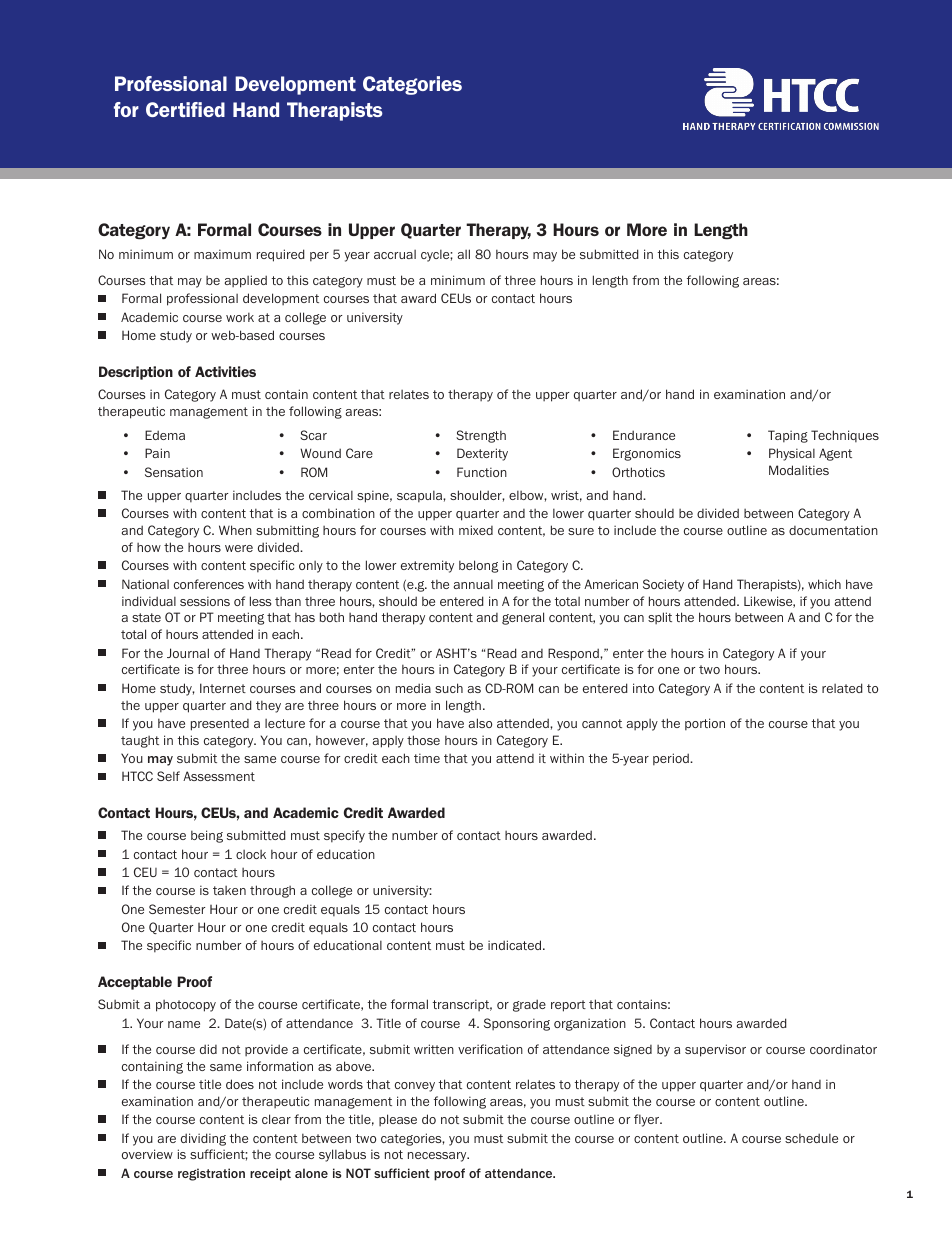 This image has height=1233, width=952. I want to click on which, so click(824, 584).
